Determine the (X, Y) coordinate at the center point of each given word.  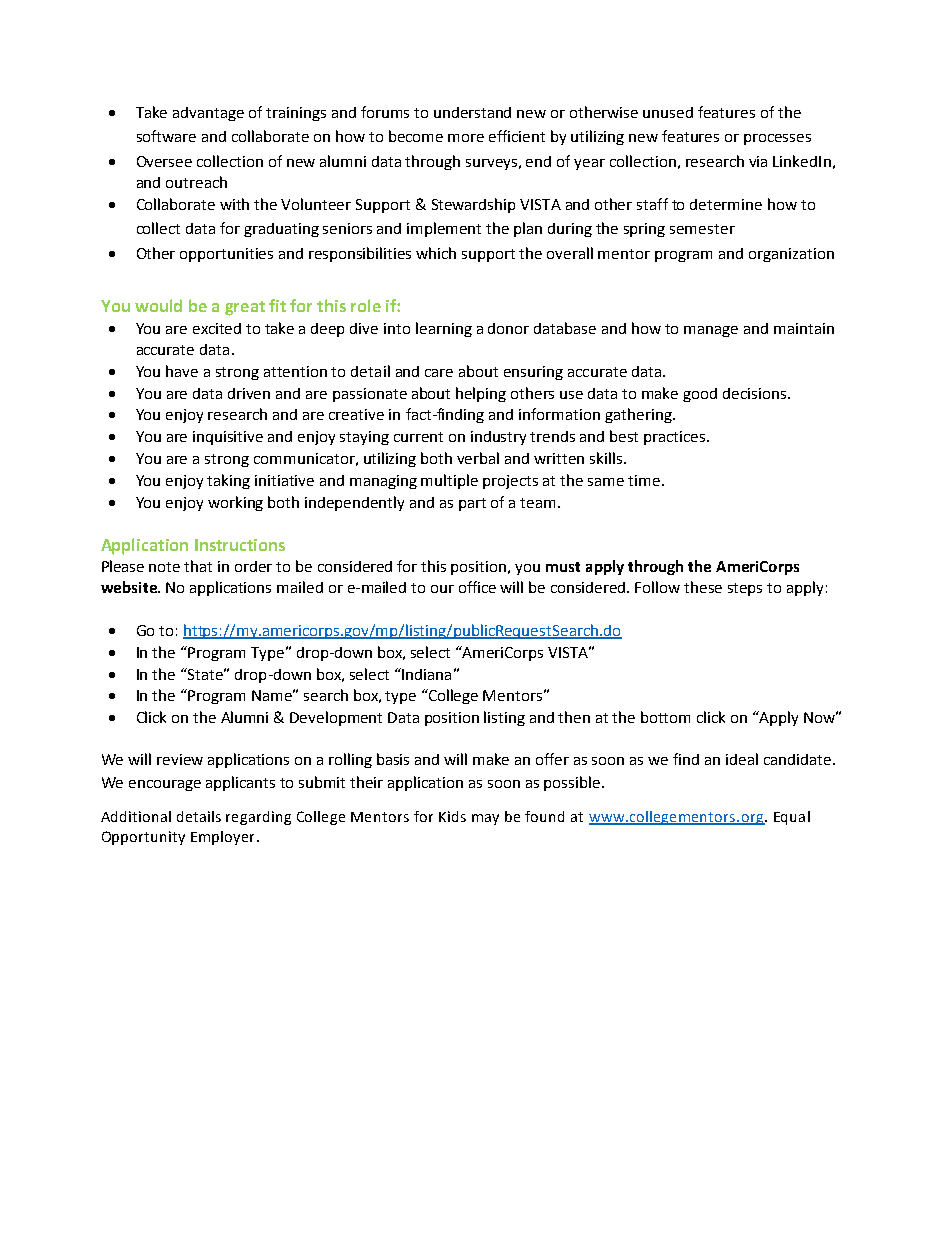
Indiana (425, 674)
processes (777, 139)
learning (444, 329)
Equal (792, 818)
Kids (452, 816)
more (466, 138)
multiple (449, 481)
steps (745, 589)
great (245, 308)
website (130, 587)
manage (711, 331)
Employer (222, 838)
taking (228, 481)
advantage (208, 114)
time (644, 480)
